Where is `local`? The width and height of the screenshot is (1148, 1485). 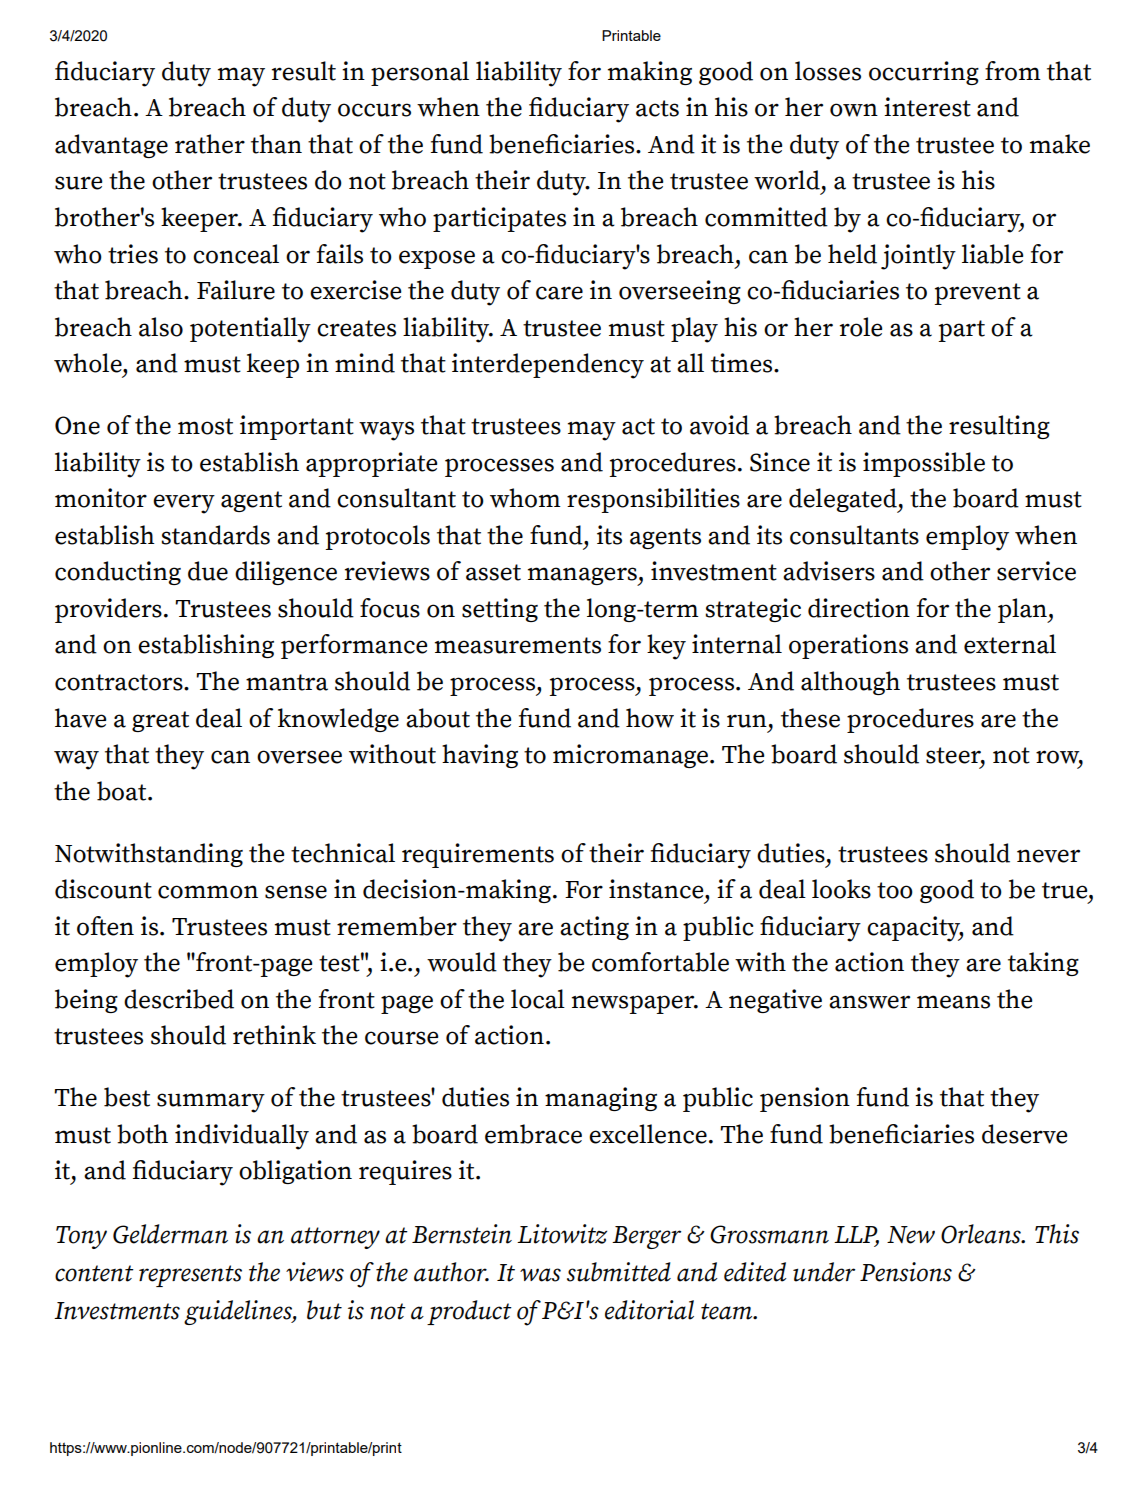 local is located at coordinates (538, 999).
